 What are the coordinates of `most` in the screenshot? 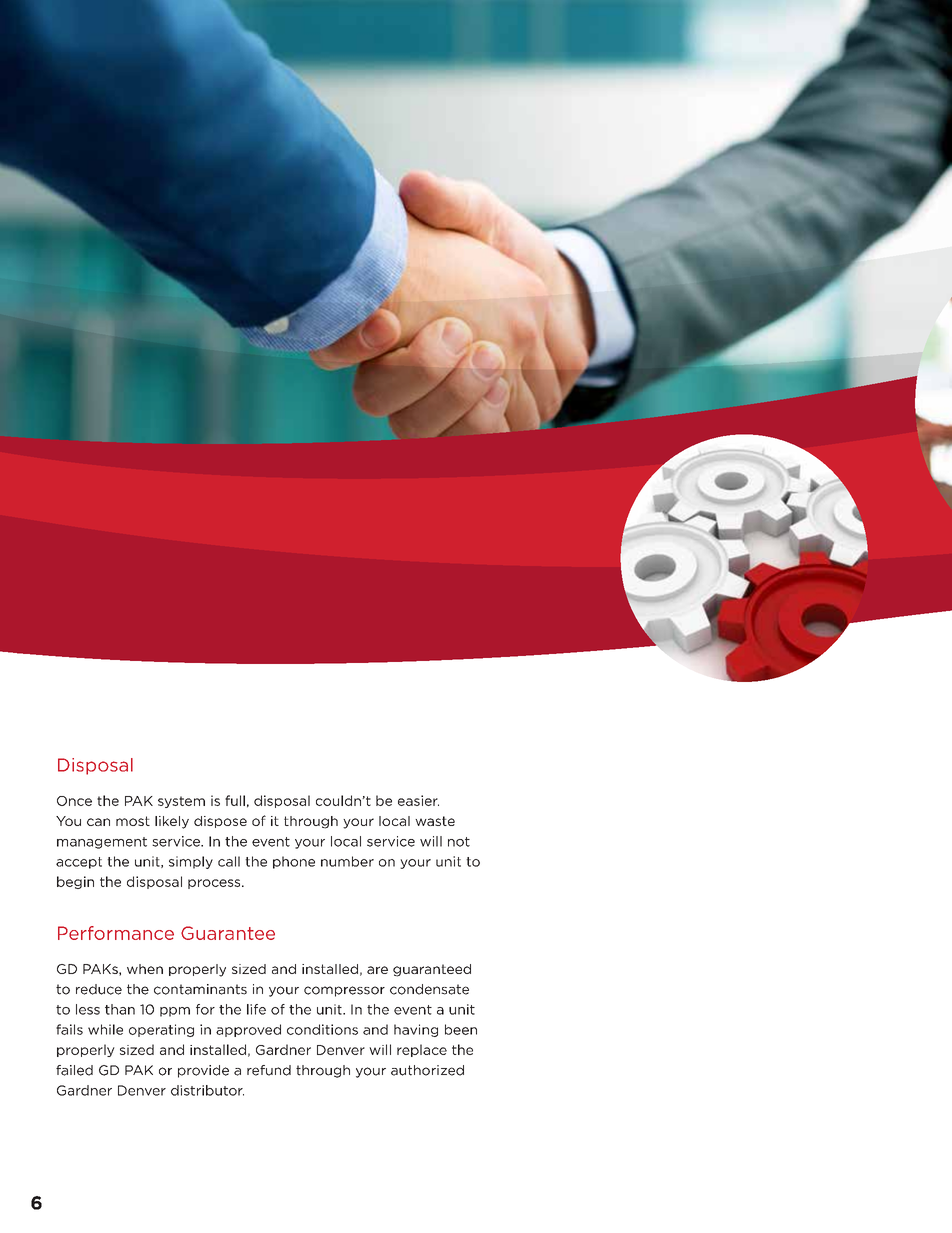 It's located at (133, 821).
